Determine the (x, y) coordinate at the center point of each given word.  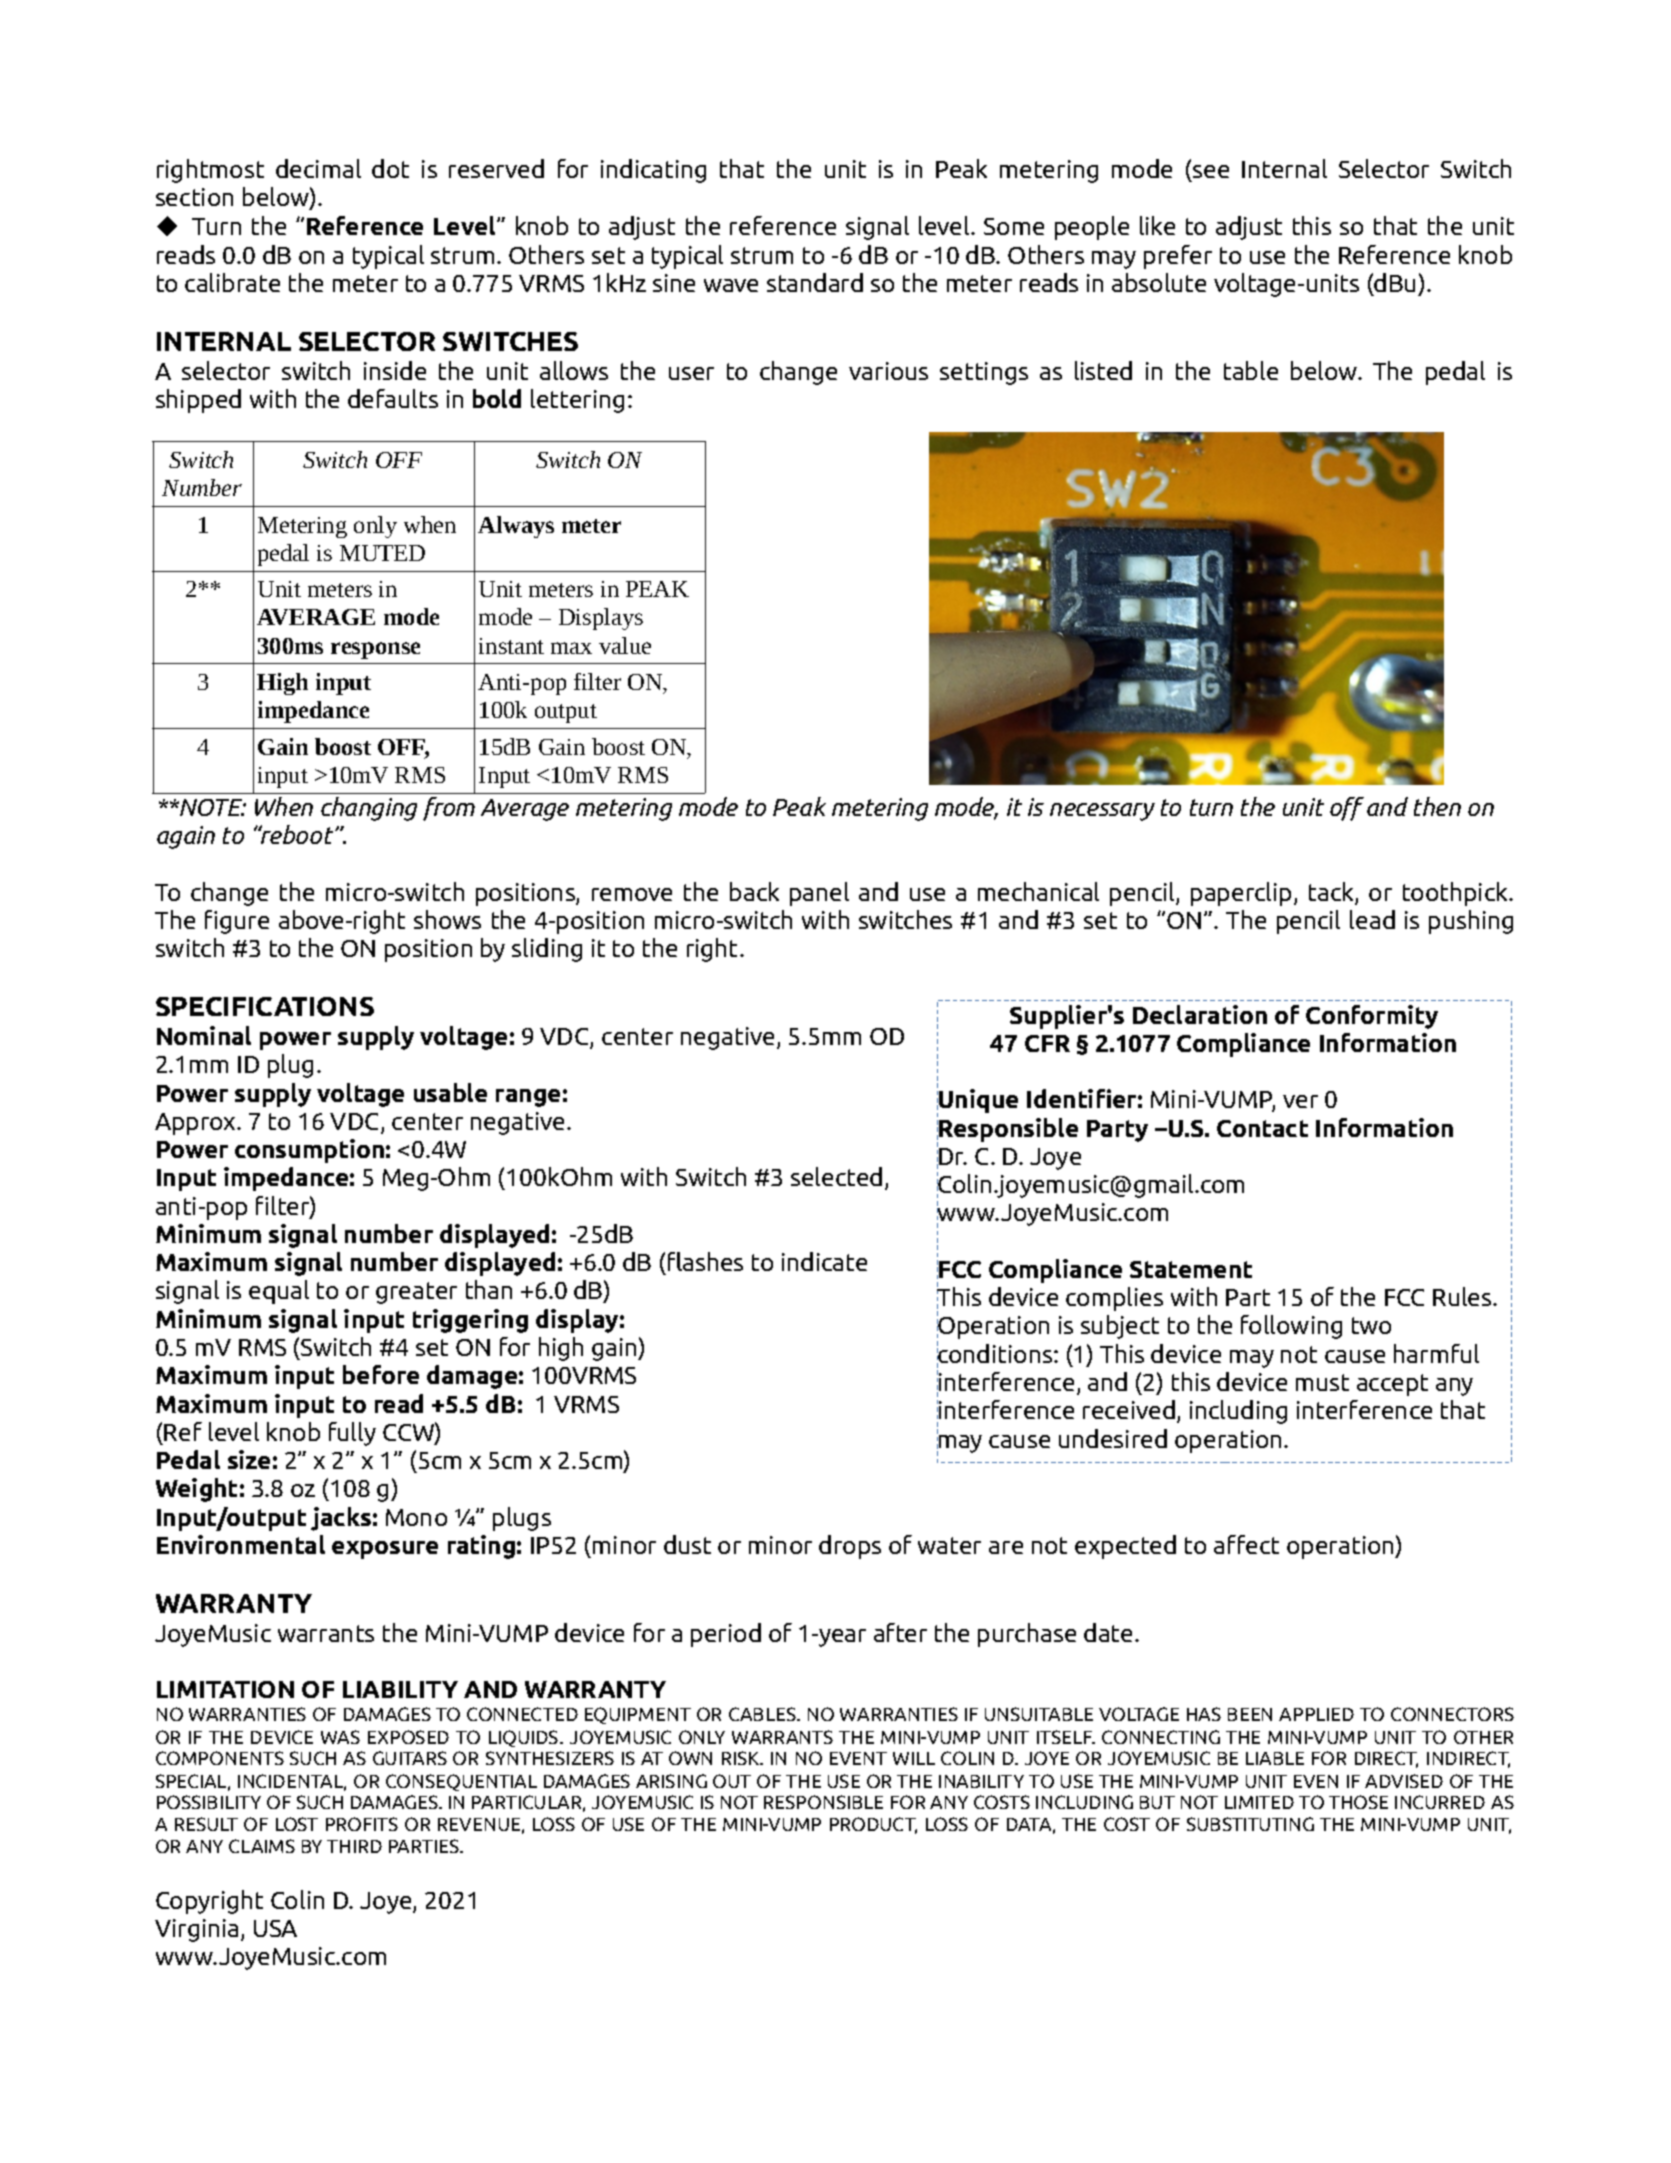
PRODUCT (873, 1825)
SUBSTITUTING (1250, 1824)
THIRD (354, 1846)
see (1211, 171)
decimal (318, 168)
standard (815, 282)
